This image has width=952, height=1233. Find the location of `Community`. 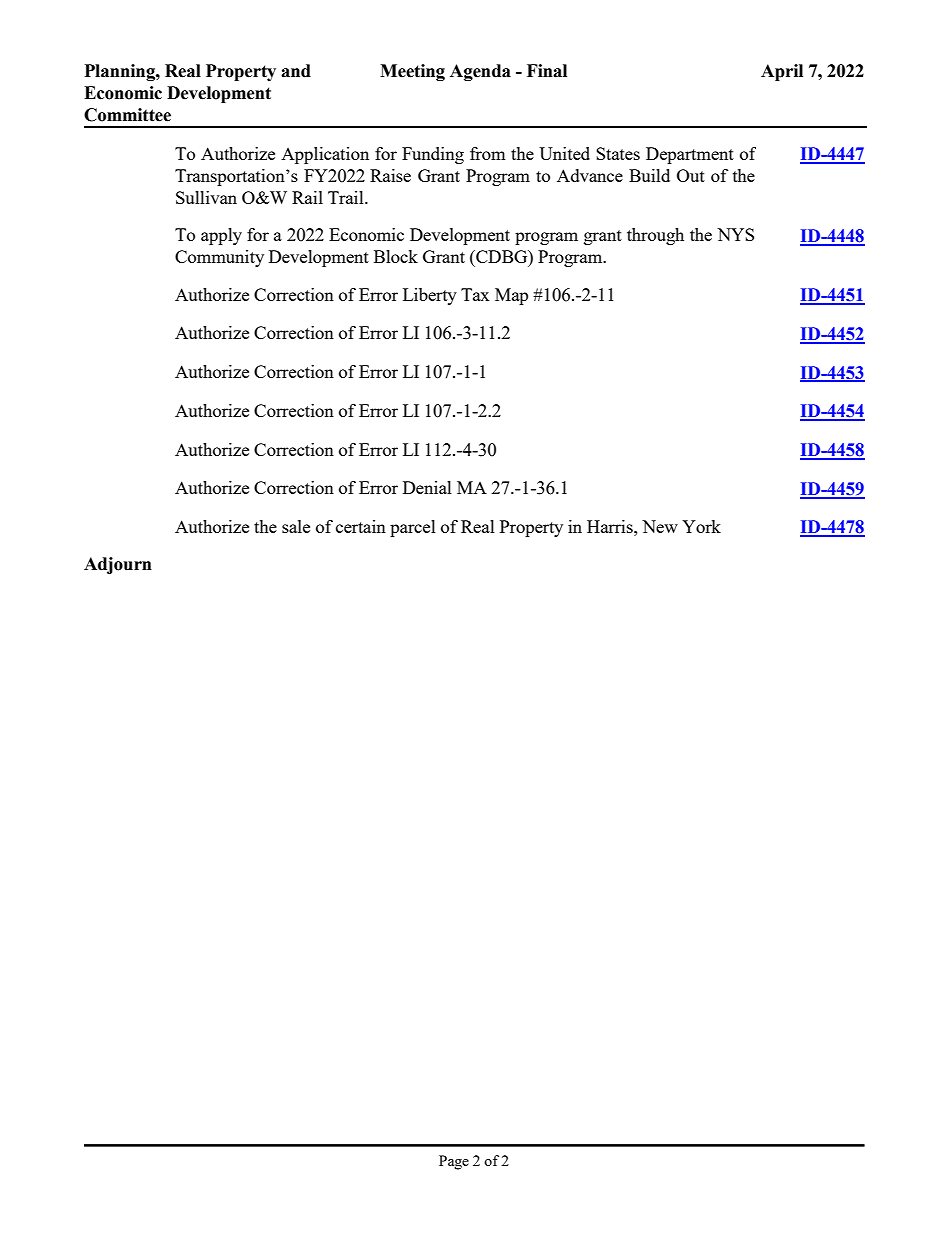

Community is located at coordinates (219, 258).
